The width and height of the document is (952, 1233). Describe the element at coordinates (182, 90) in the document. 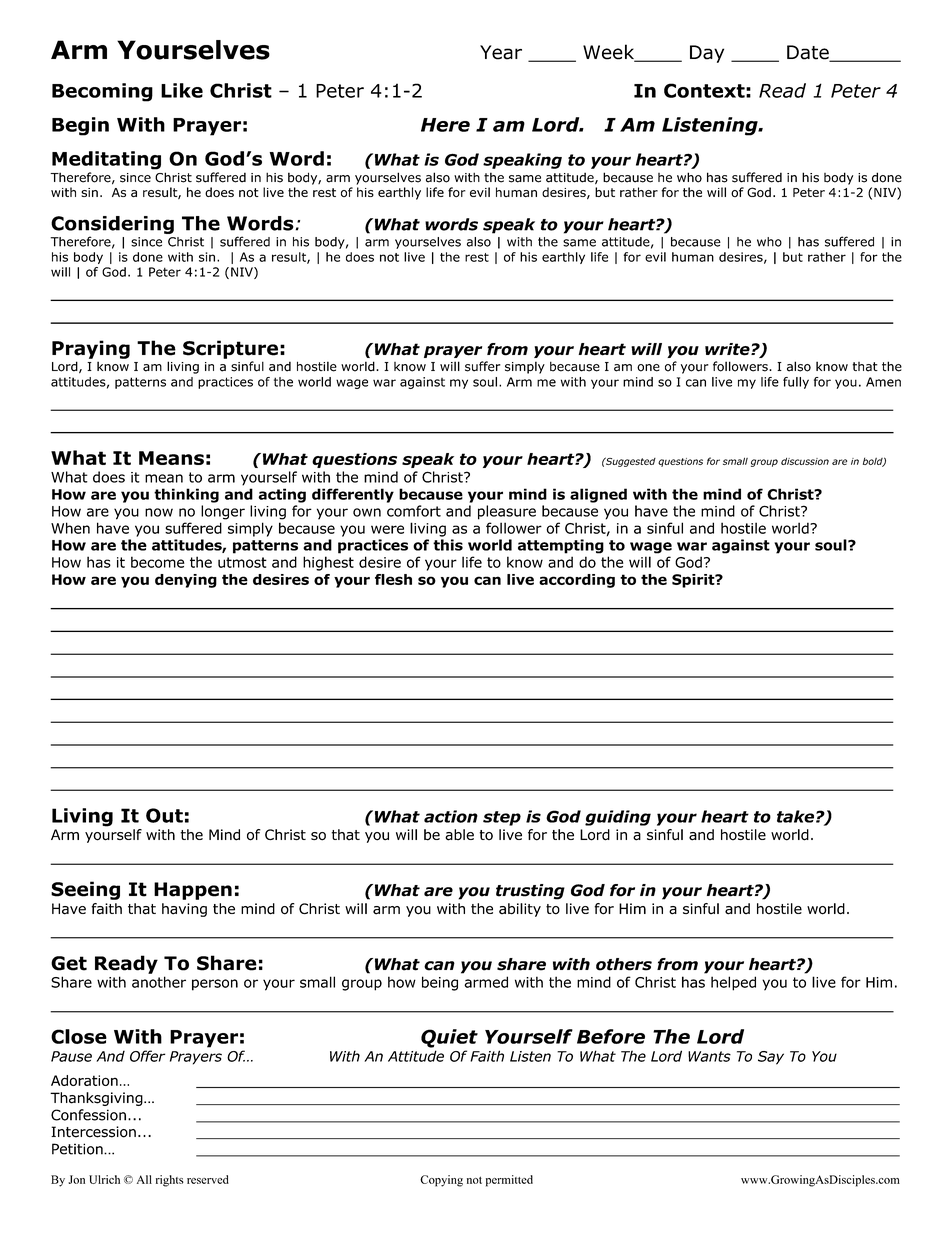

I see `Like` at that location.
